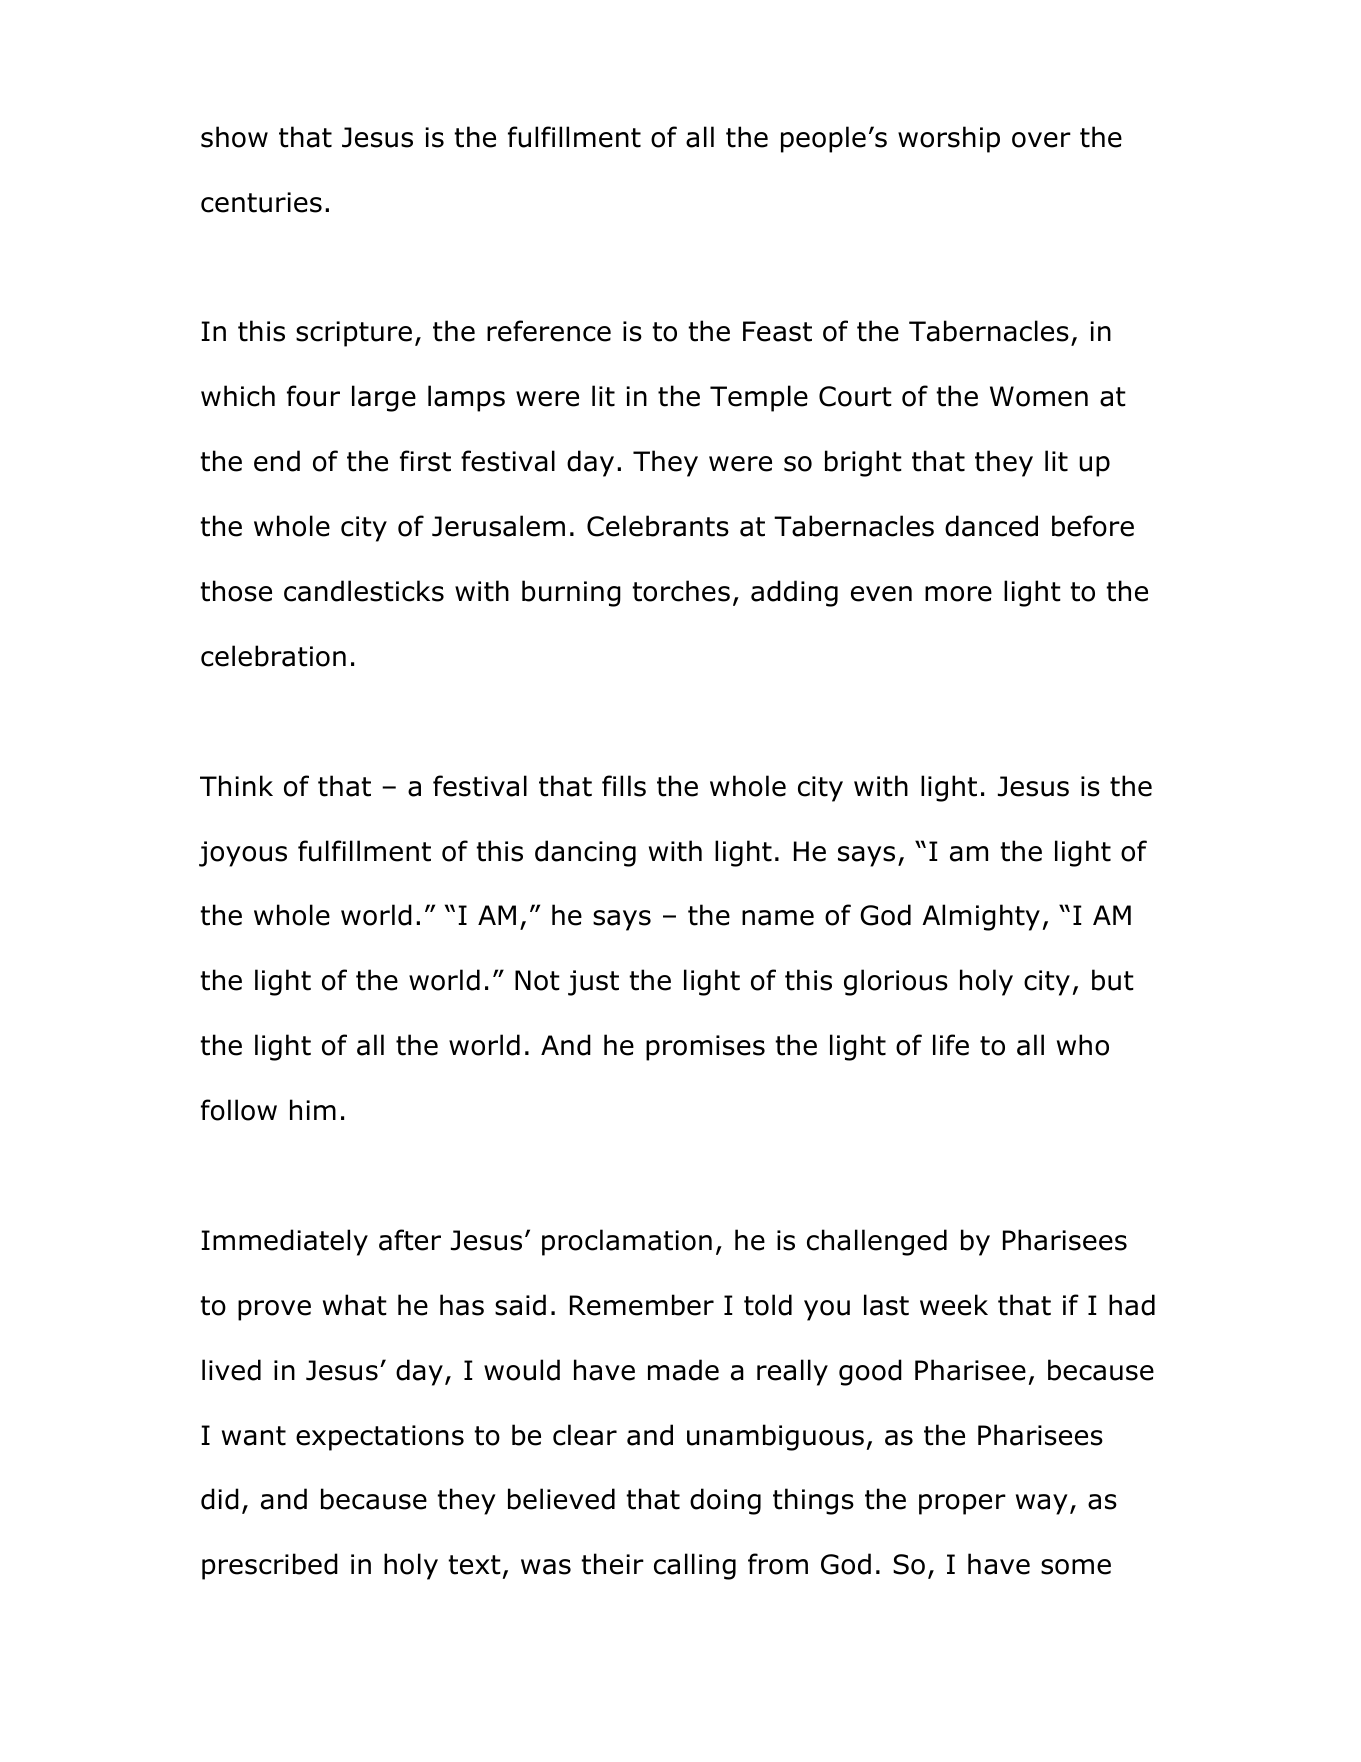  I want to click on Feast, so click(777, 331).
